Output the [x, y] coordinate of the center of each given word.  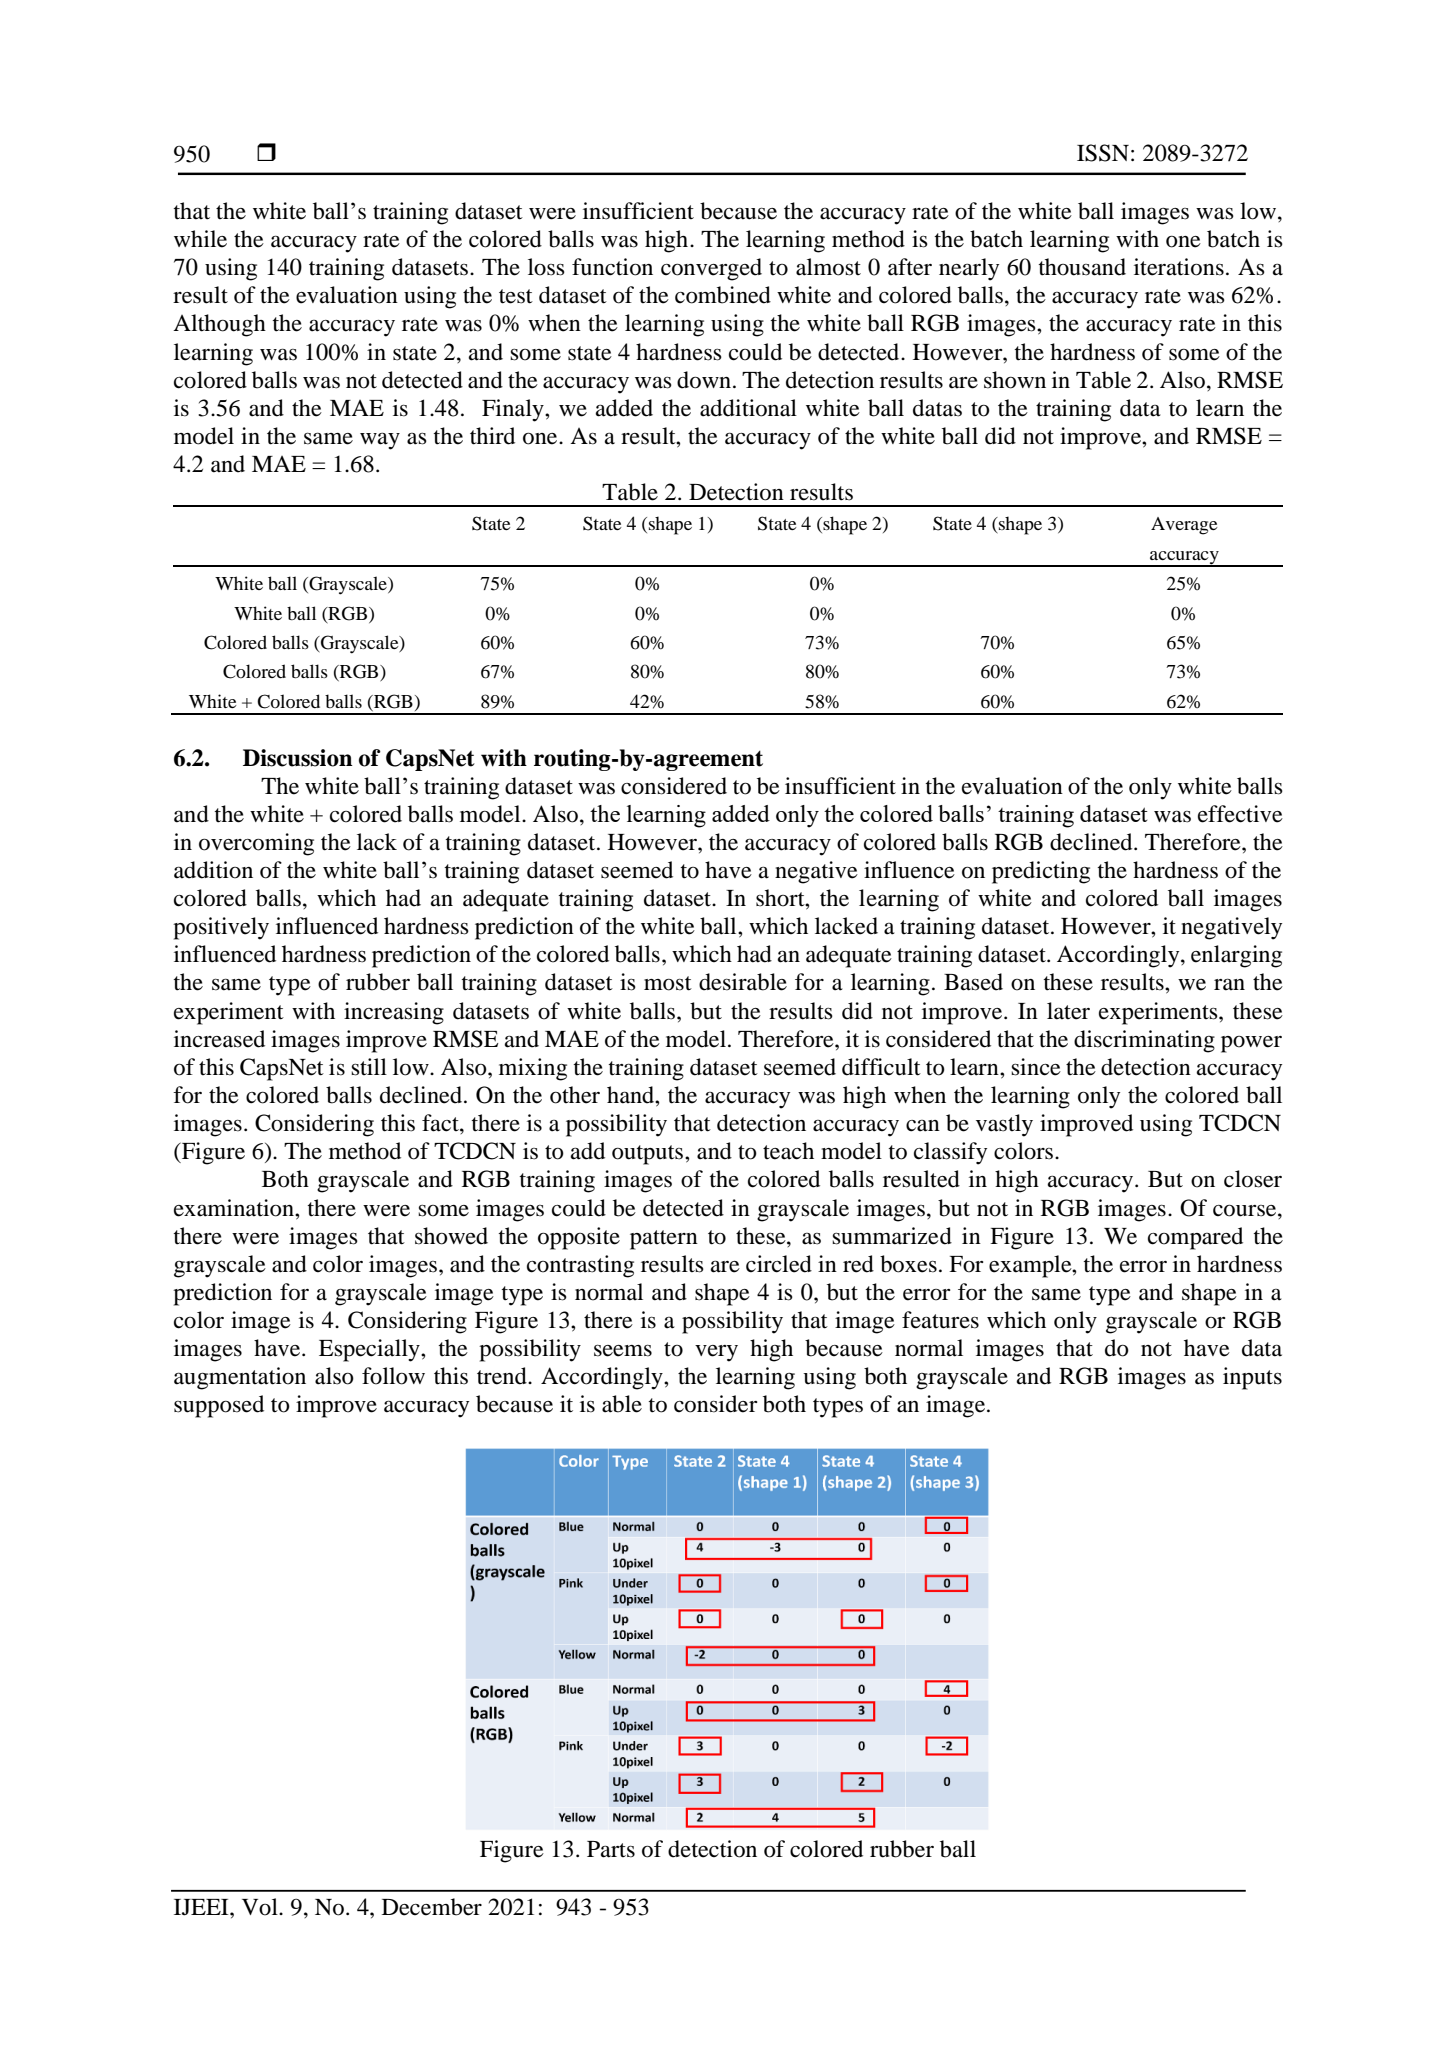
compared [1195, 1238]
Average [1184, 526]
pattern [664, 1240]
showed [451, 1236]
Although [219, 325]
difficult [881, 1067]
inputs [1252, 1378]
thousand [1082, 267]
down [704, 380]
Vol [261, 1907]
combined [723, 295]
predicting [1041, 872]
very [716, 1353]
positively [221, 928]
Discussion [298, 758]
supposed [219, 1406]
